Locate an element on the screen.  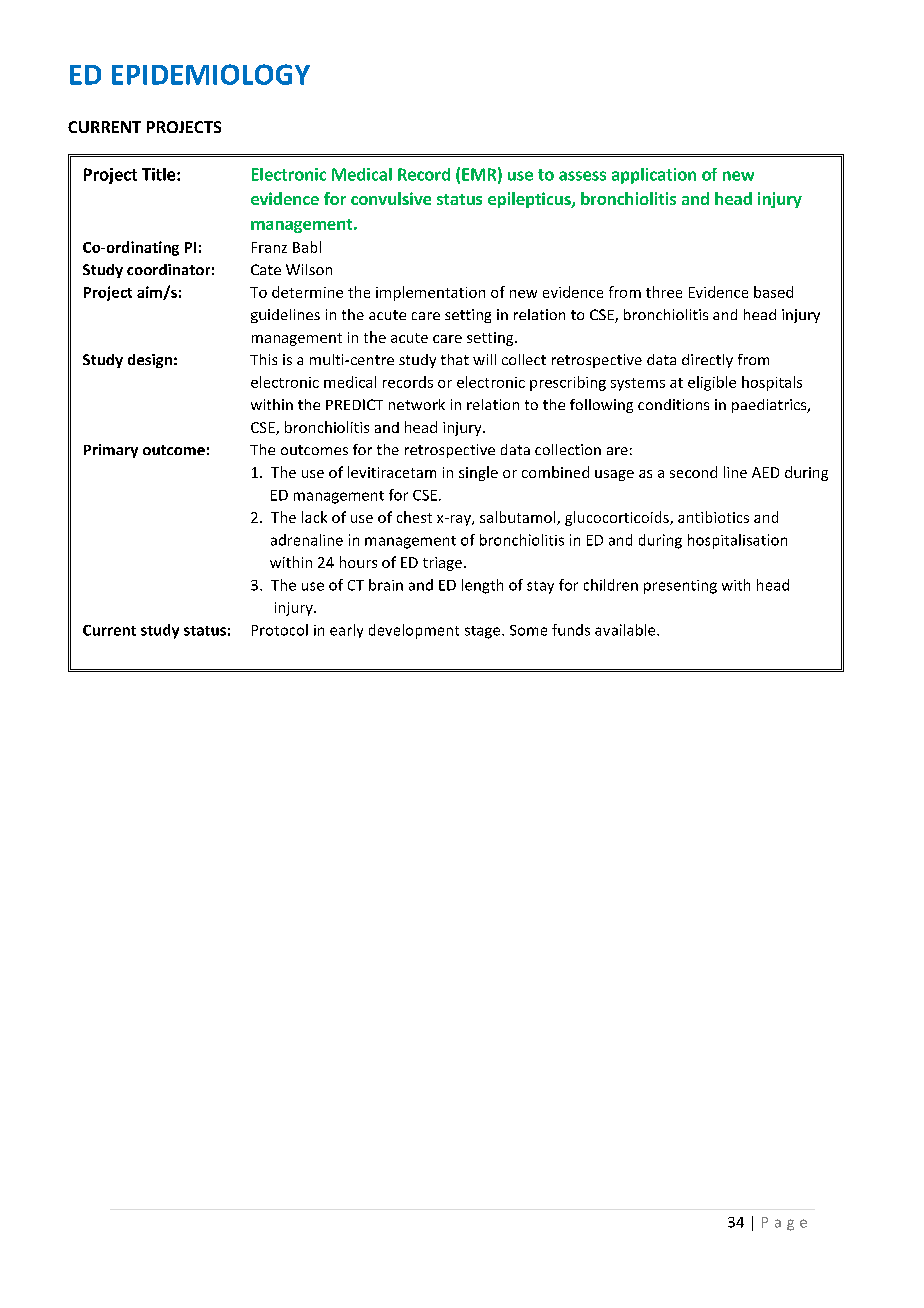
Franz is located at coordinates (269, 247).
